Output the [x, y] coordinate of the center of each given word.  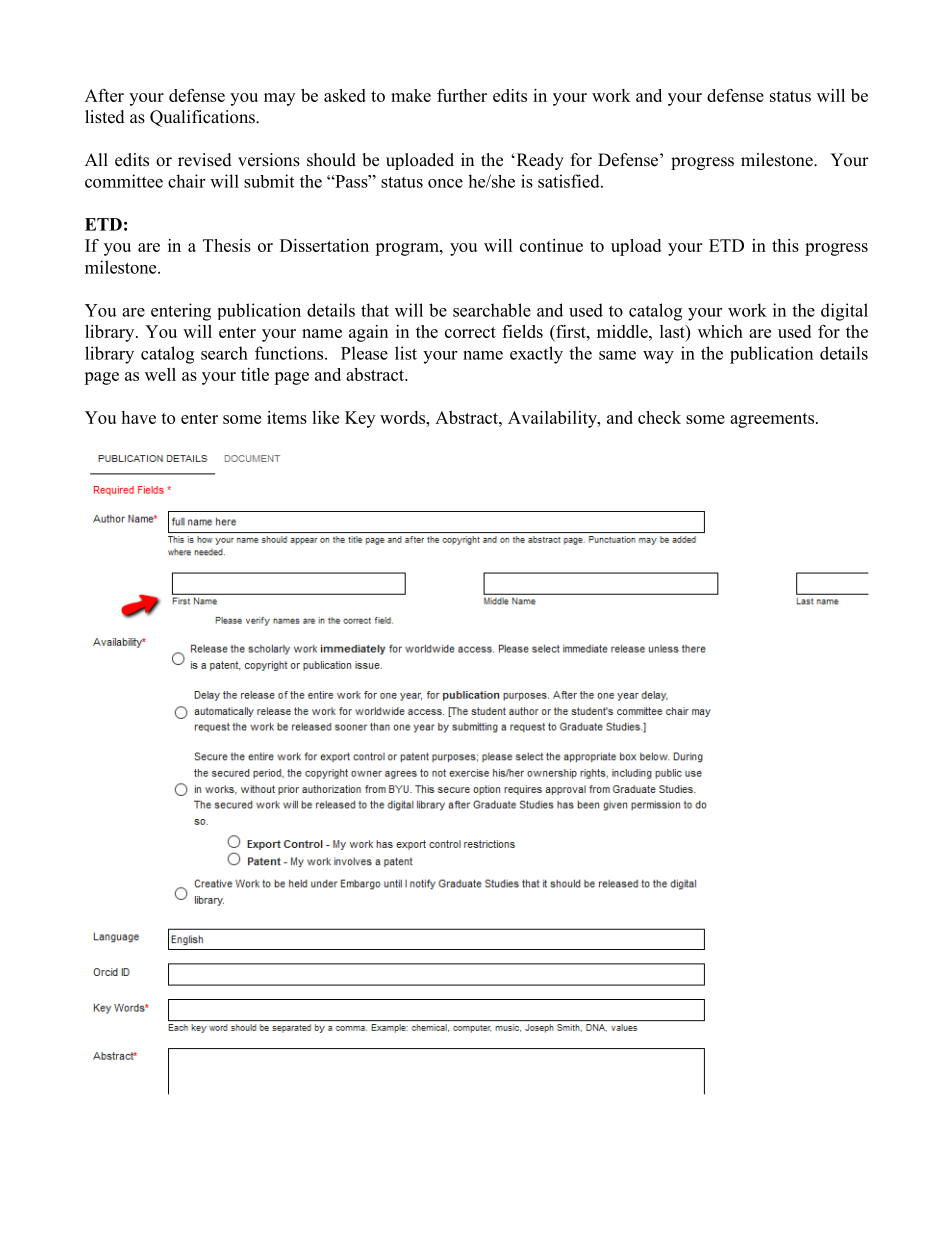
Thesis [227, 245]
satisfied [570, 181]
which [720, 331]
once [445, 183]
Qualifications [203, 118]
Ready [539, 161]
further [462, 95]
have [138, 417]
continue [551, 245]
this [785, 245]
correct [470, 332]
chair [186, 181]
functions [290, 353]
